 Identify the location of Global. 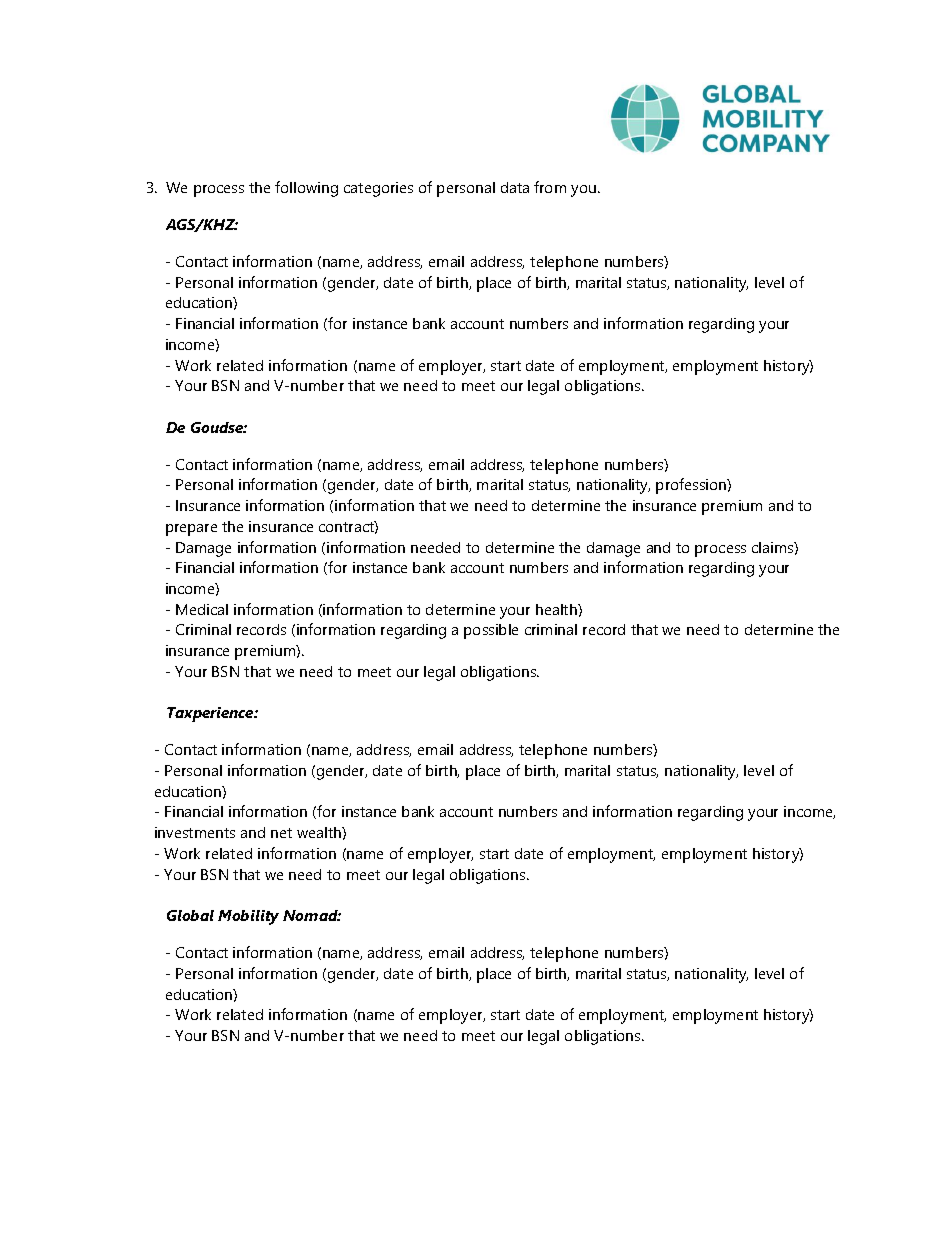
(190, 915).
